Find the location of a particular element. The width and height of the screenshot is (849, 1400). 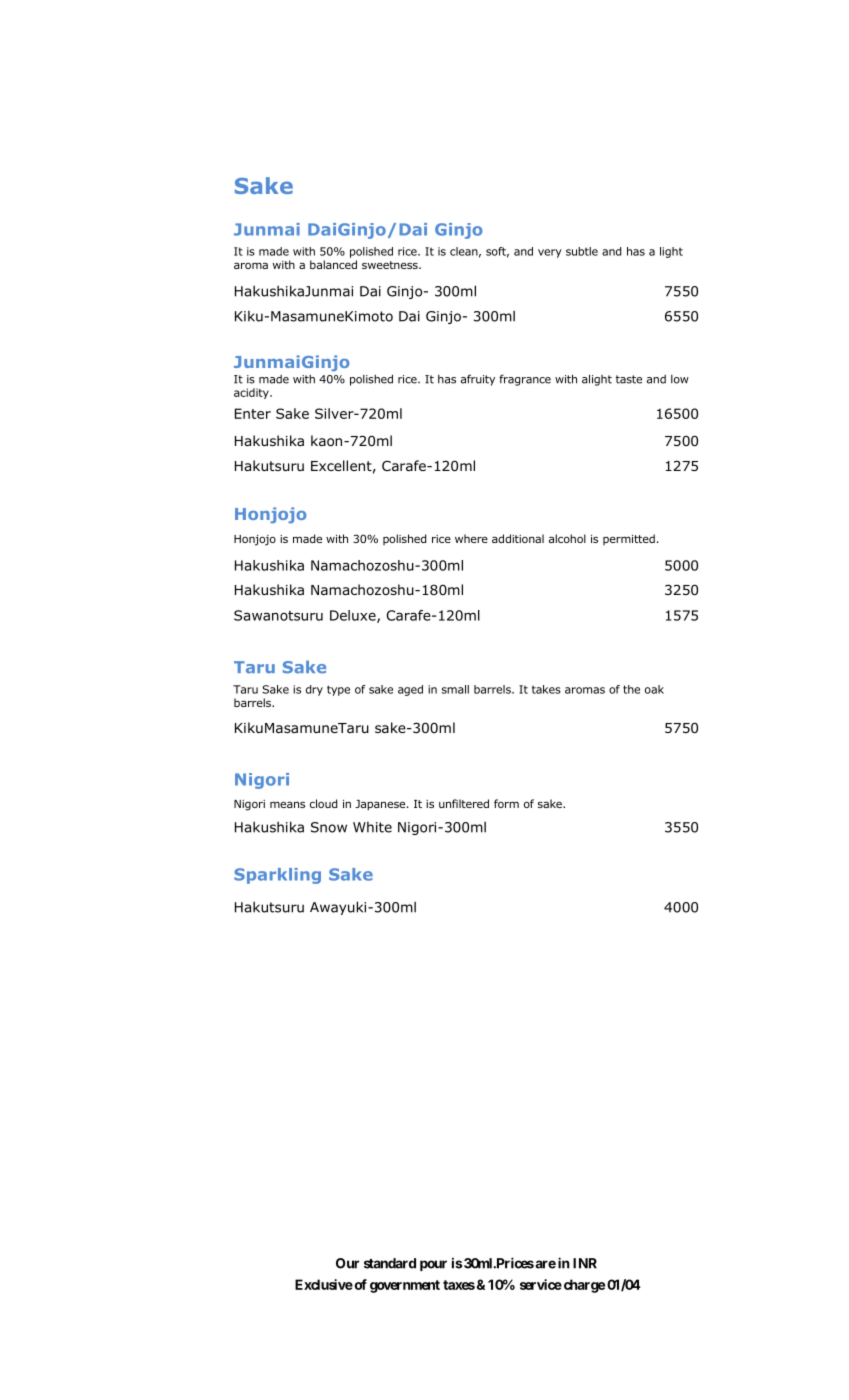

balanced is located at coordinates (333, 264).
